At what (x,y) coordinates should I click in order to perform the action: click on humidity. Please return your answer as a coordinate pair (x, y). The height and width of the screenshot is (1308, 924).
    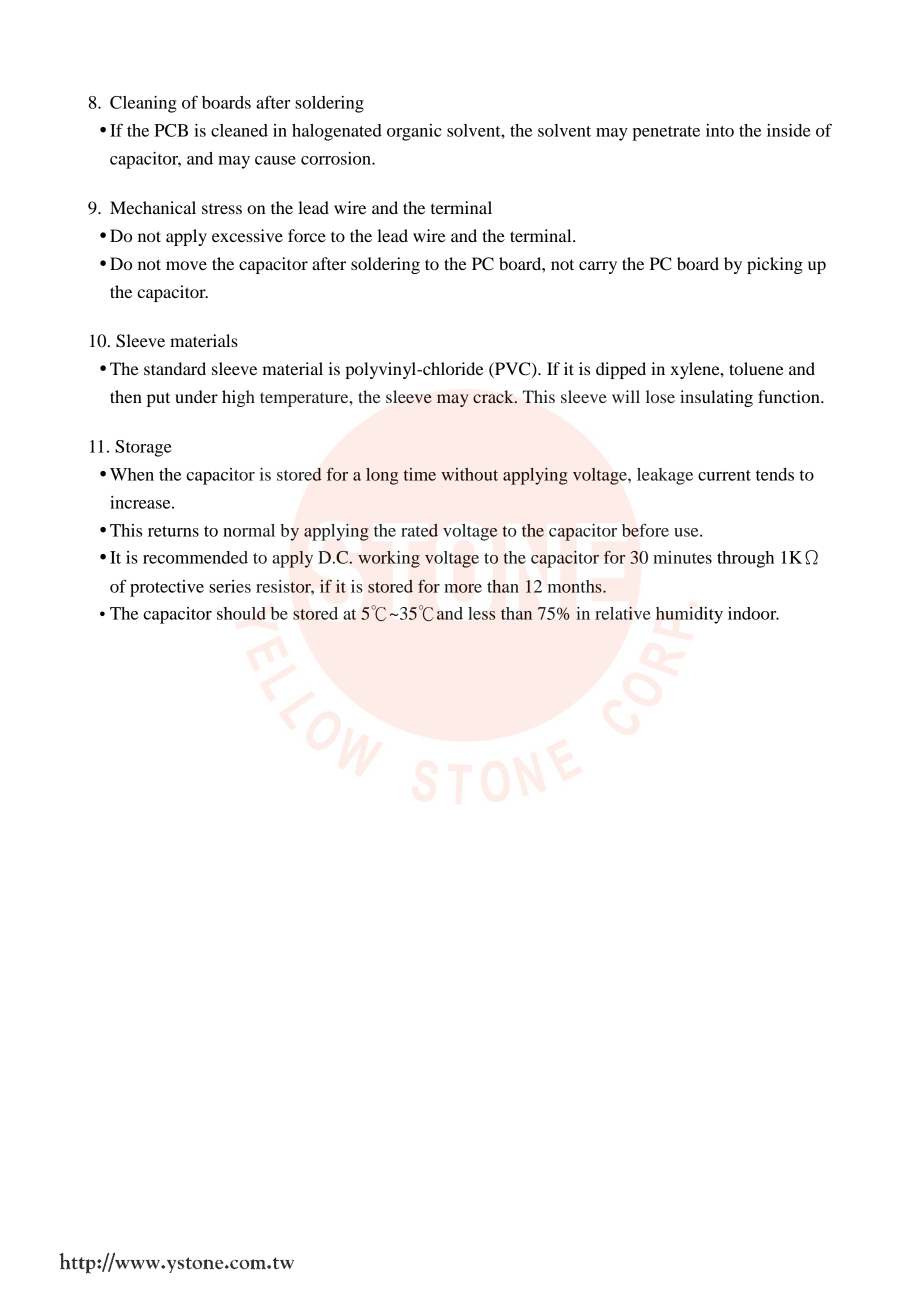
    Looking at the image, I should click on (689, 615).
